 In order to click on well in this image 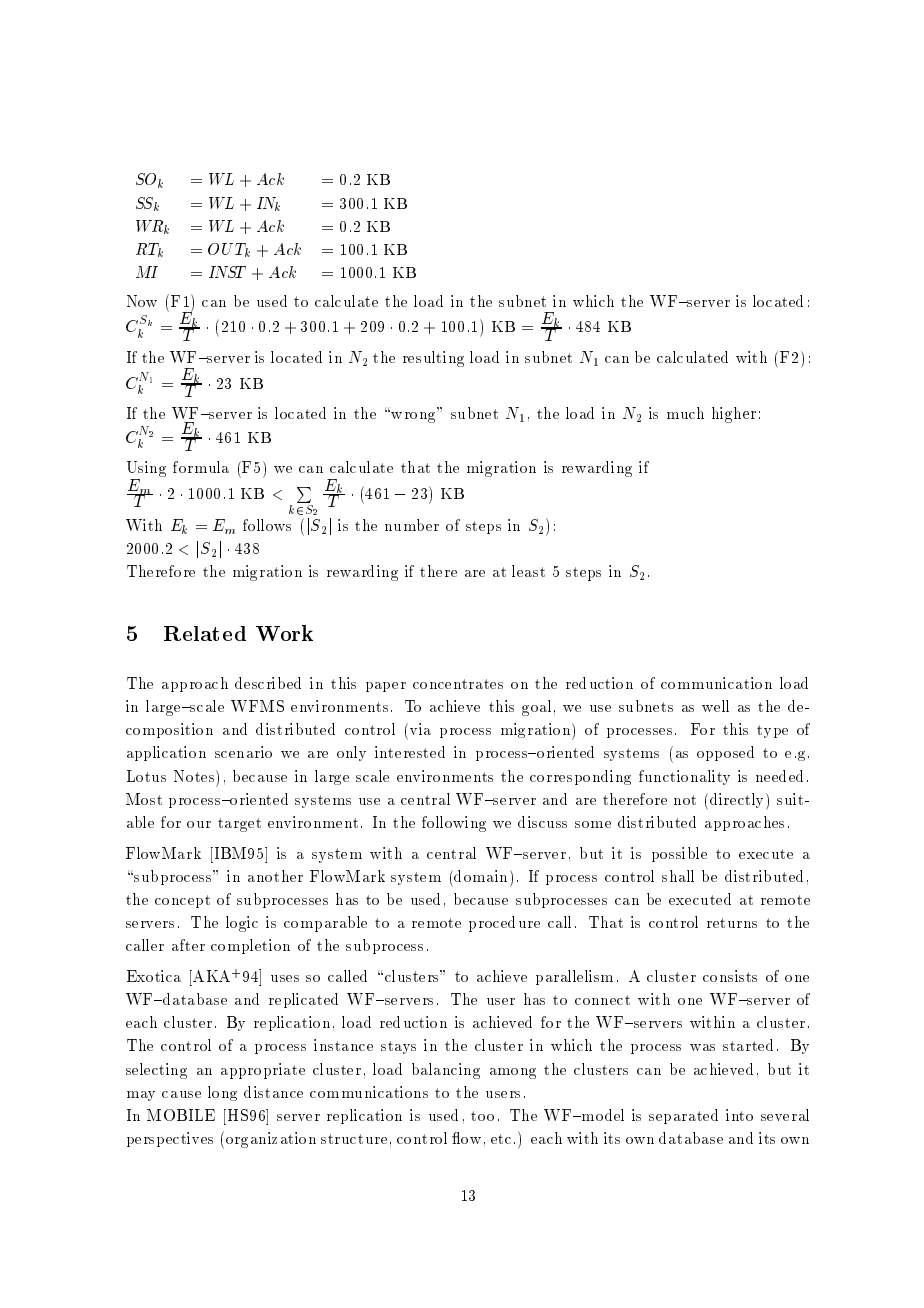, I will do `click(715, 706)`.
